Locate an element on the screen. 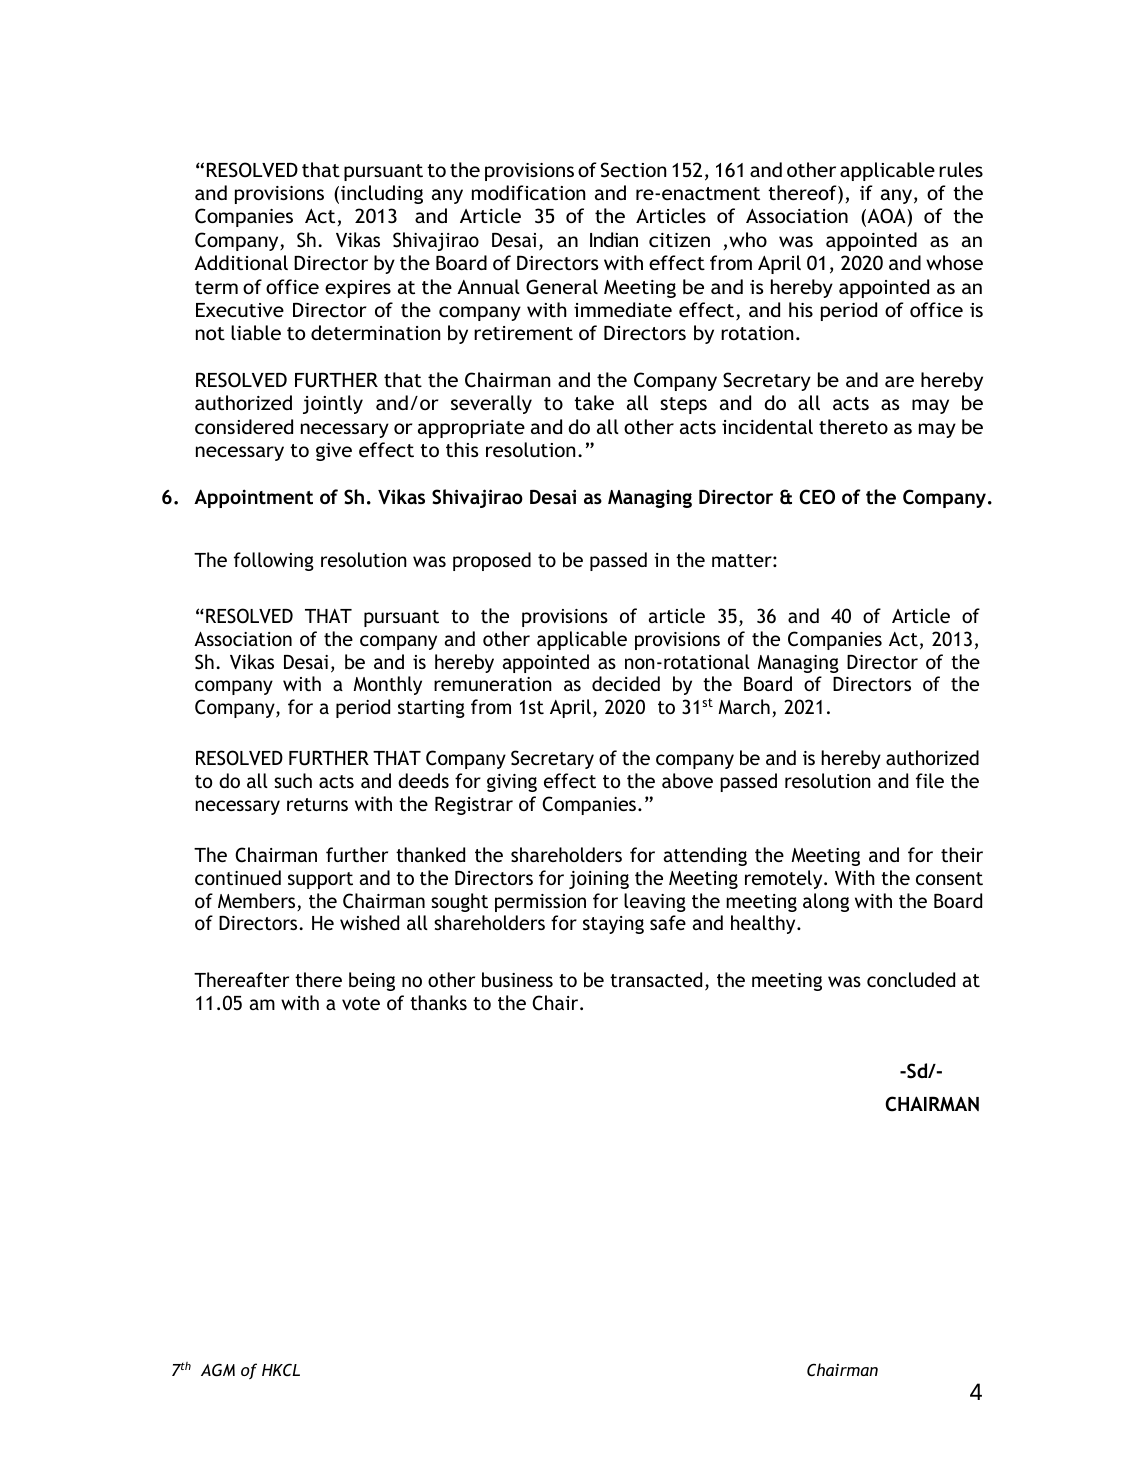 This screenshot has height=1477, width=1141. Indian is located at coordinates (614, 239).
